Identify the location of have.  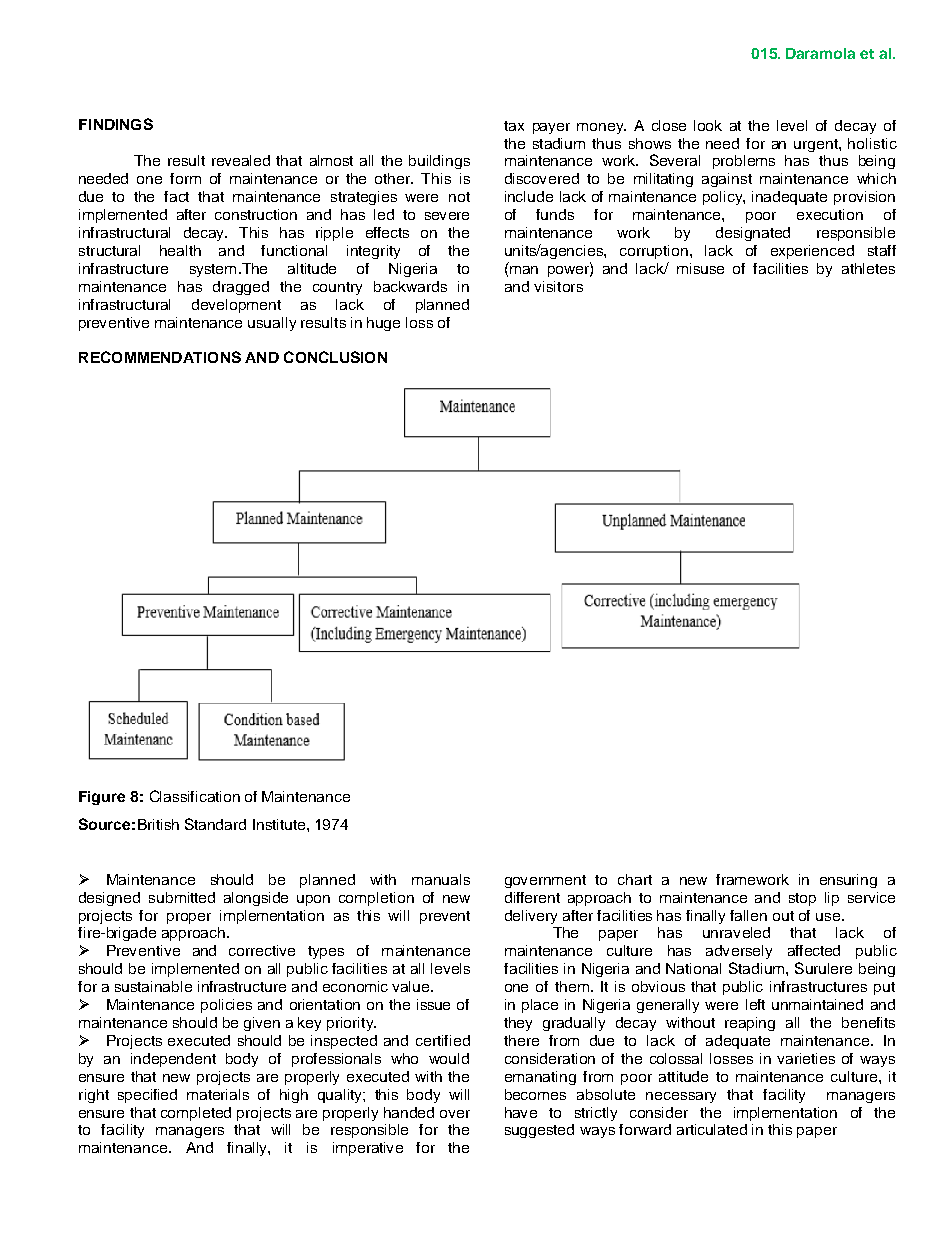
(521, 1112).
